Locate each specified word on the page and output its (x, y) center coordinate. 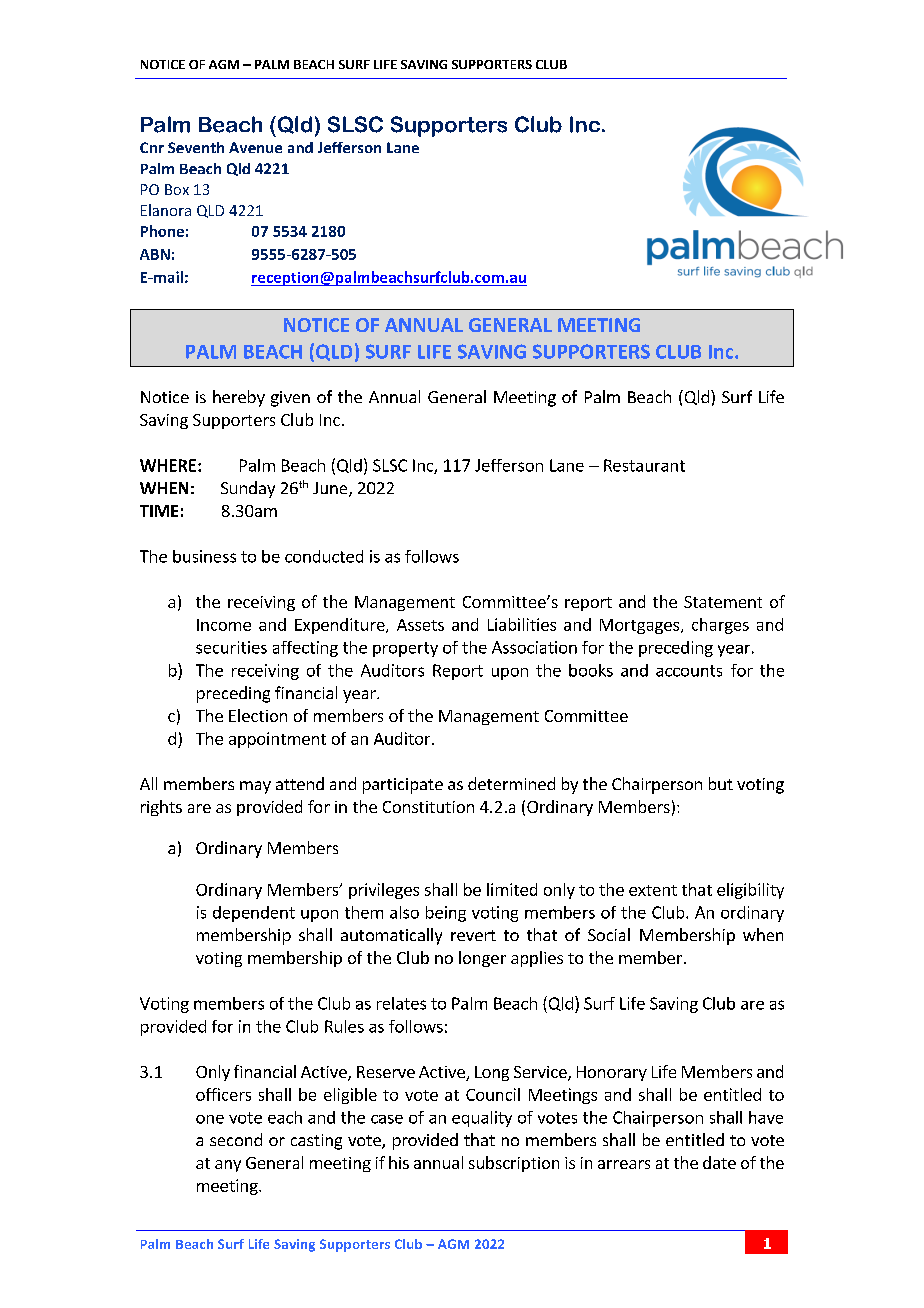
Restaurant (644, 465)
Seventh (196, 147)
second (236, 1139)
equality (482, 1119)
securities (231, 647)
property (405, 649)
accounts (689, 671)
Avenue (255, 147)
